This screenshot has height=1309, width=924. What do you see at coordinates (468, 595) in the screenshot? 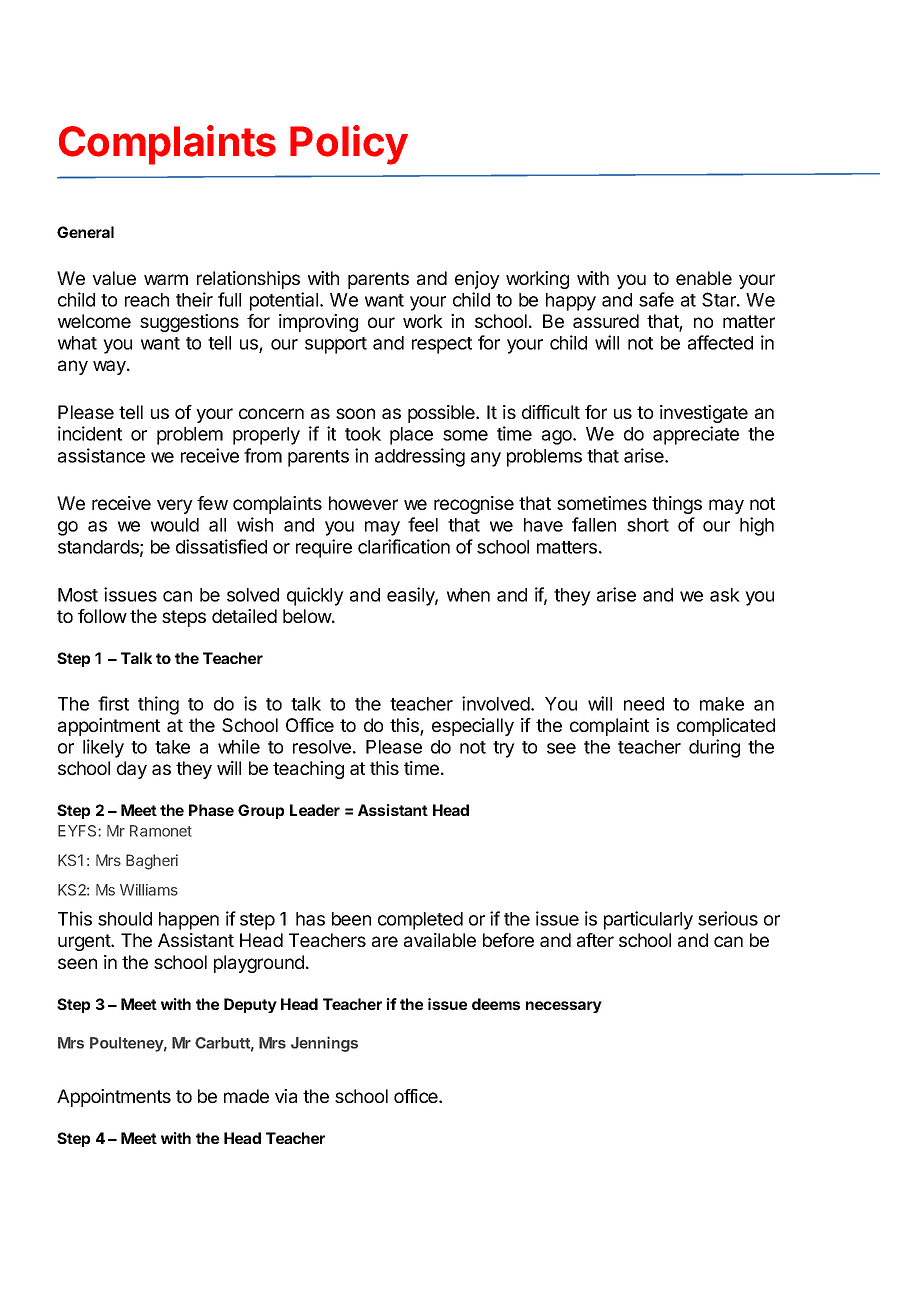
I see `when` at bounding box center [468, 595].
